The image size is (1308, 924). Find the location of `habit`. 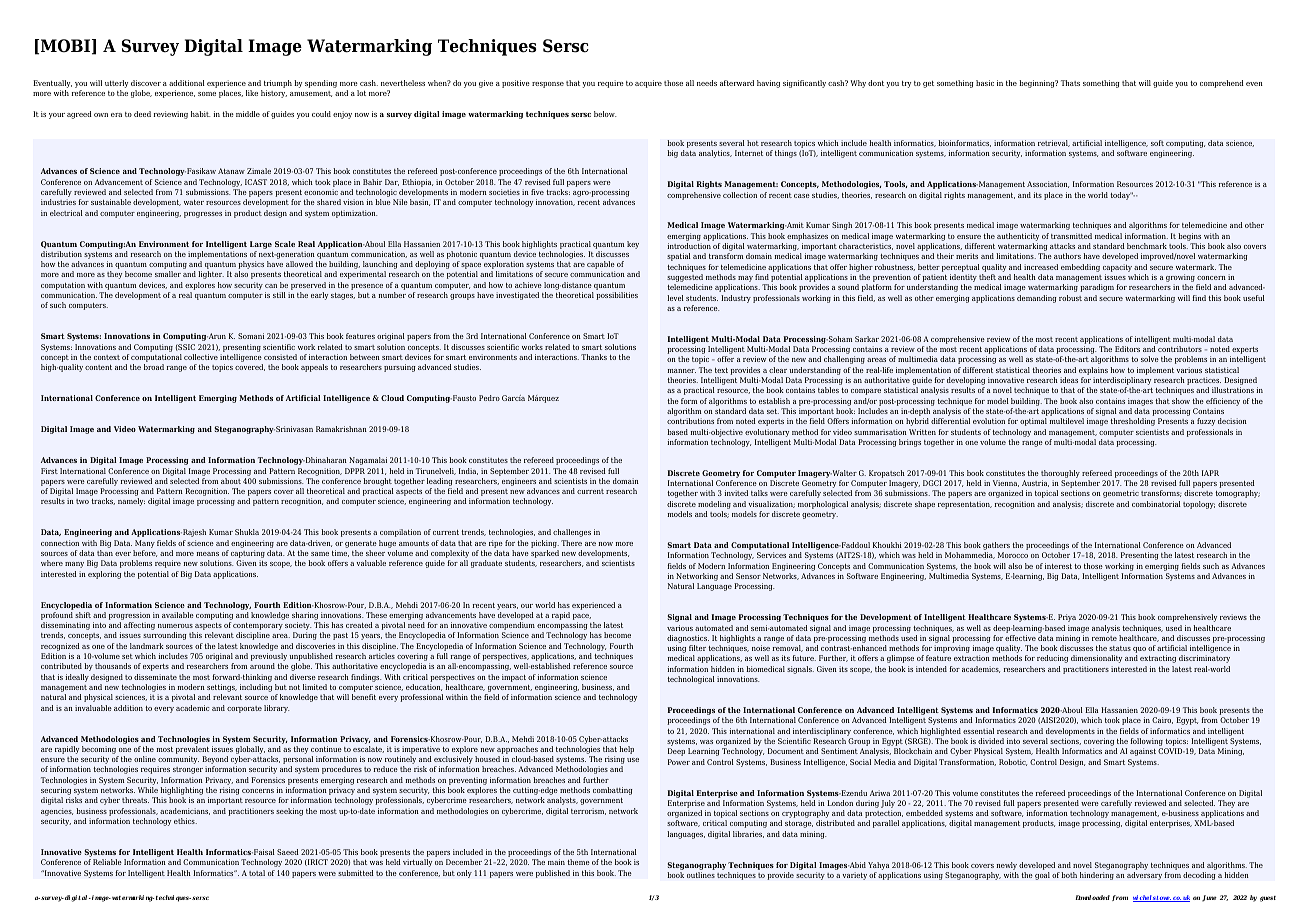

habit is located at coordinates (201, 114).
